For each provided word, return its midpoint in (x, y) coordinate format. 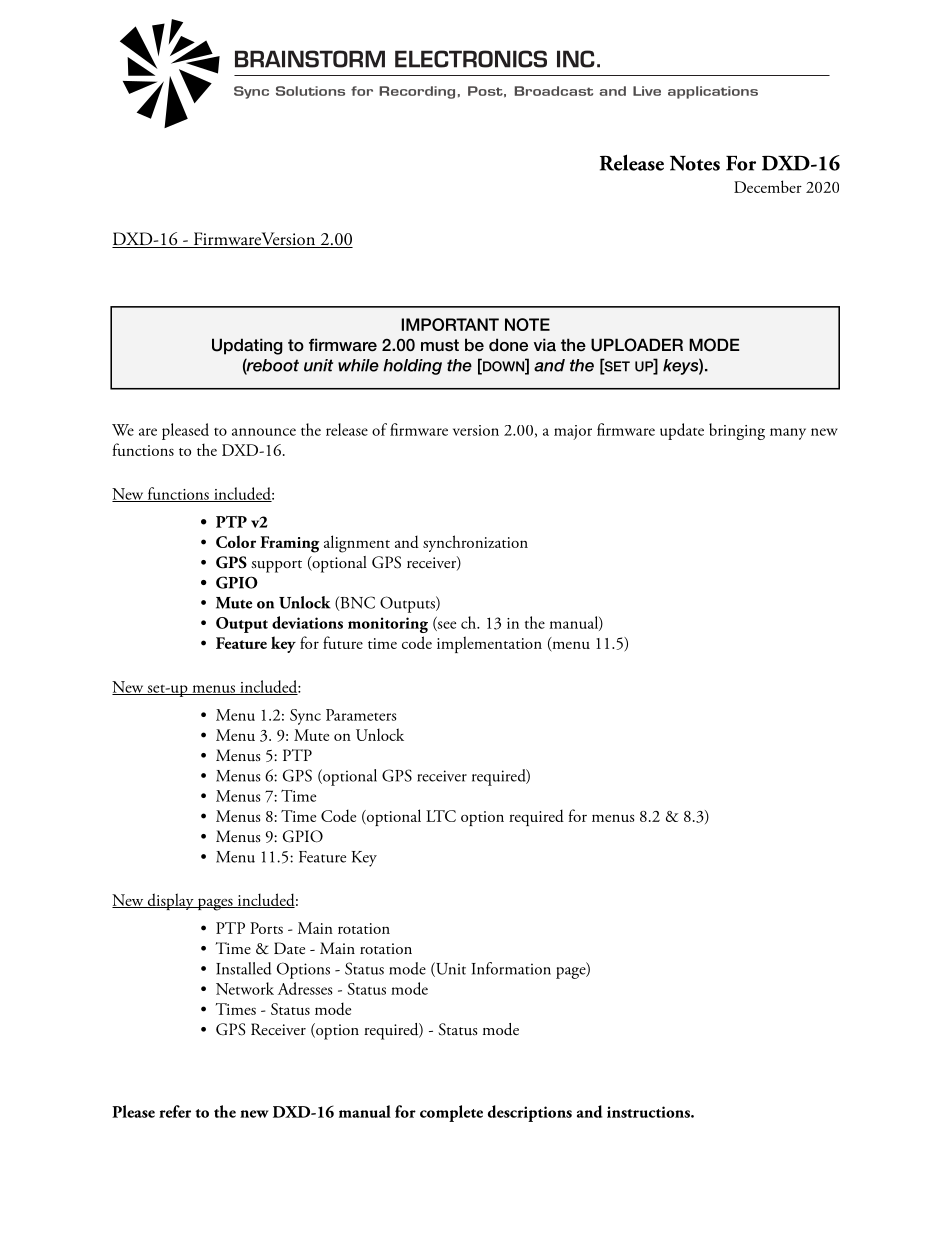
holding (412, 367)
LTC (441, 816)
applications (713, 92)
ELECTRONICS (471, 59)
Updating (247, 346)
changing (195, 703)
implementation (489, 644)
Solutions (310, 91)
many (788, 434)
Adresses (305, 988)
